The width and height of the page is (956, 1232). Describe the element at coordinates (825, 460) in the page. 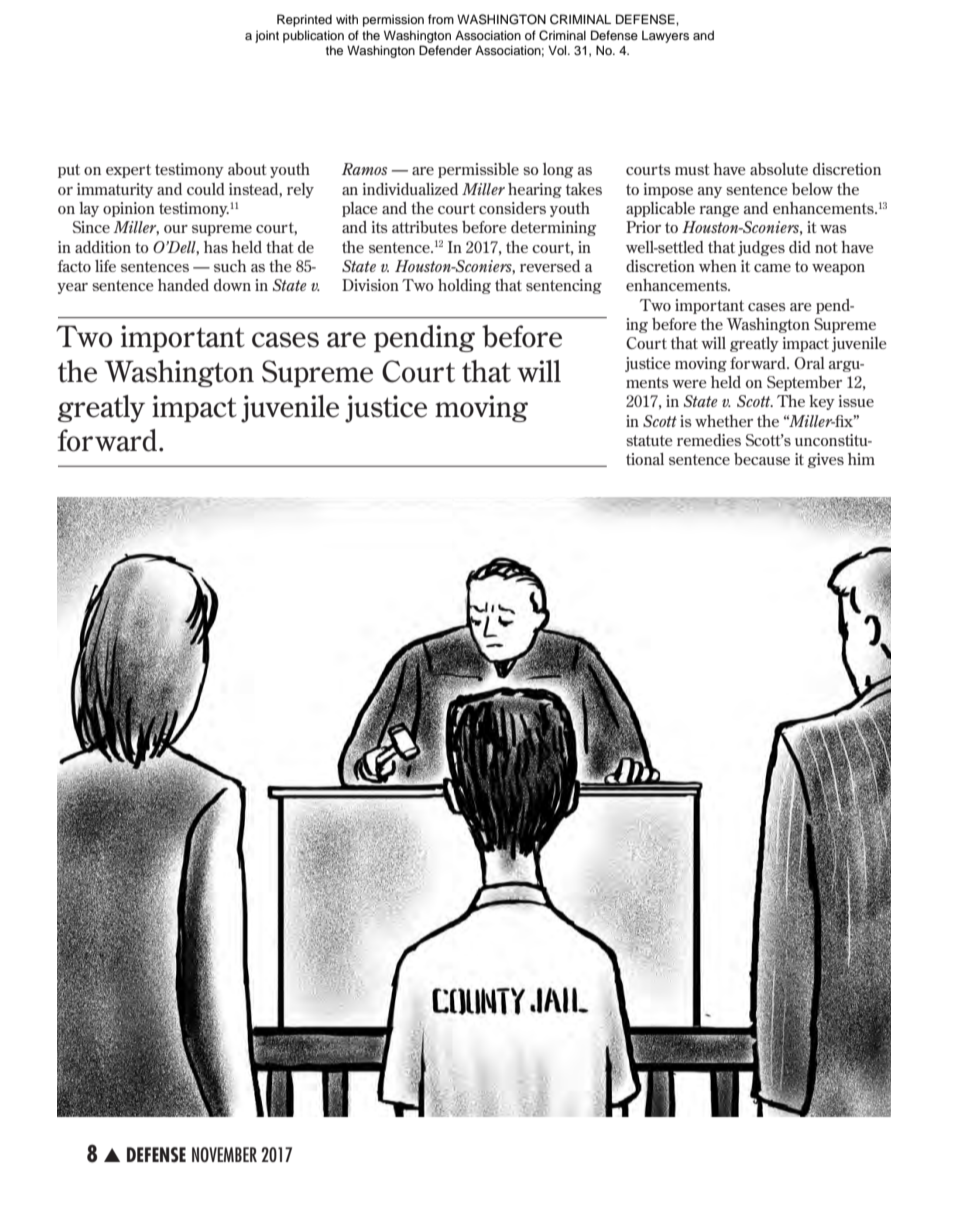

I see `gives` at that location.
